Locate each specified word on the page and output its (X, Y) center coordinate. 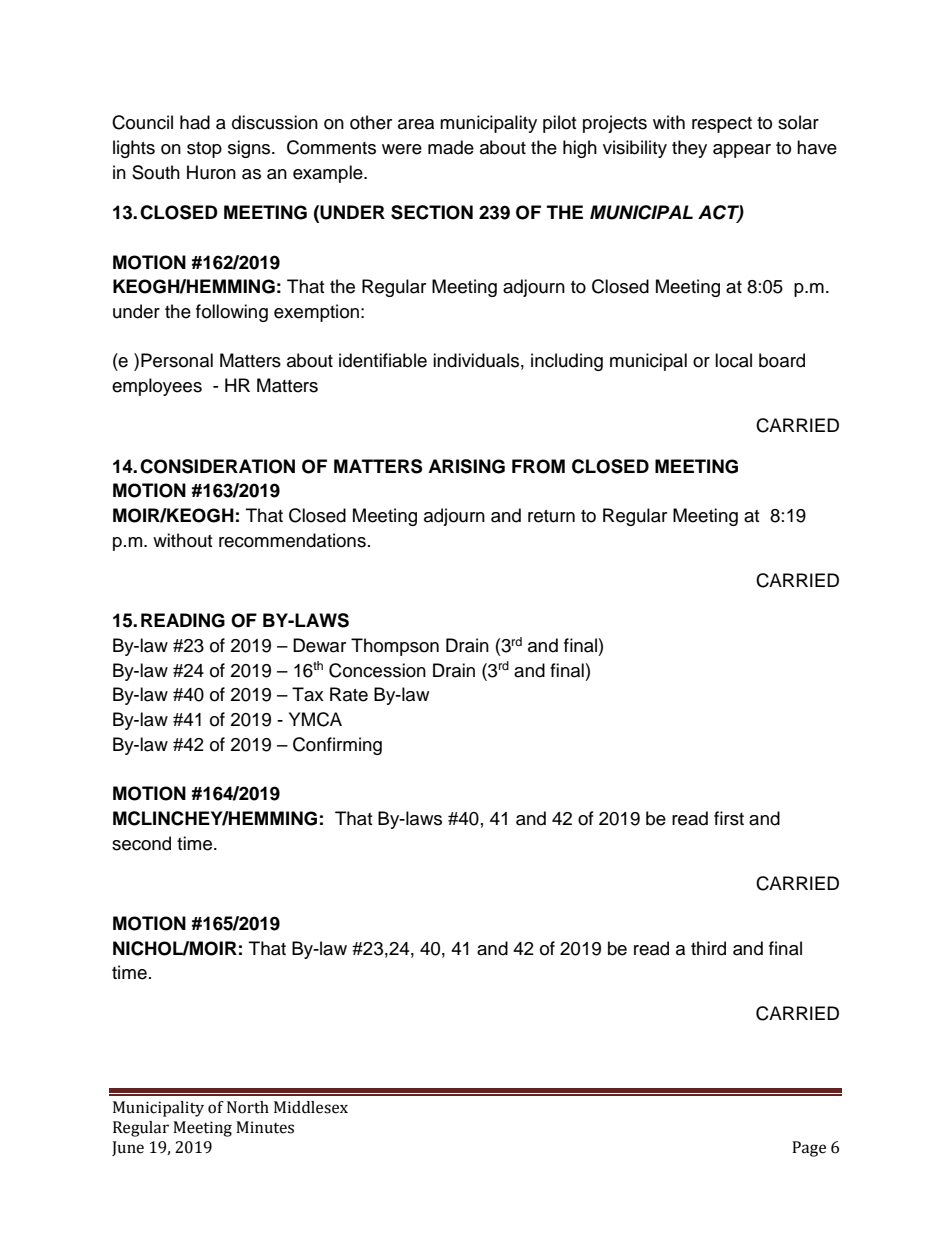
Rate (349, 694)
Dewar (319, 645)
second (141, 843)
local (733, 360)
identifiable (383, 360)
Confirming (337, 746)
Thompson (395, 647)
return (551, 516)
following (232, 313)
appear (742, 151)
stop (204, 150)
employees (157, 387)
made (451, 147)
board (782, 360)
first (729, 818)
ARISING (466, 466)
